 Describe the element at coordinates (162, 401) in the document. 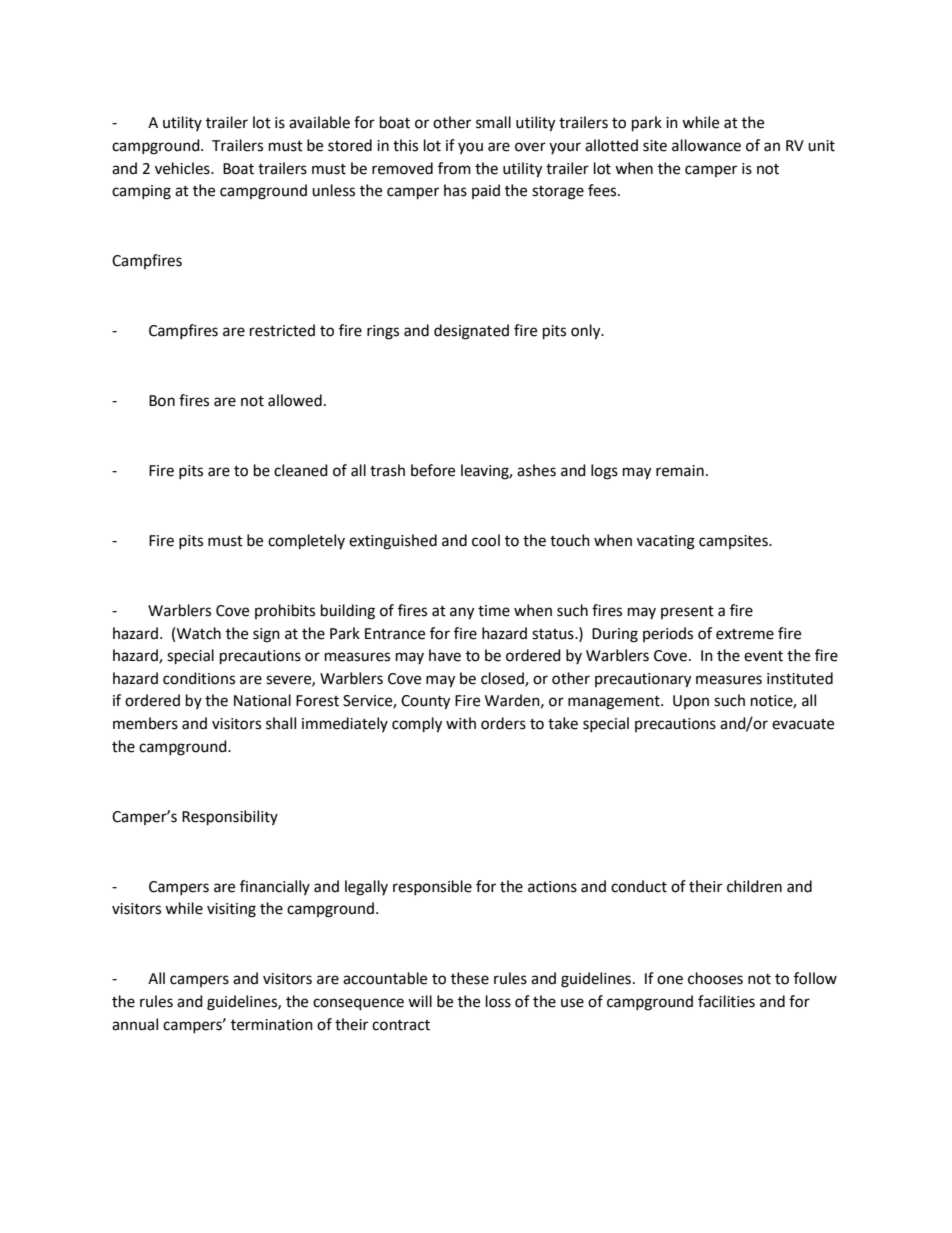

I see `Bon` at that location.
